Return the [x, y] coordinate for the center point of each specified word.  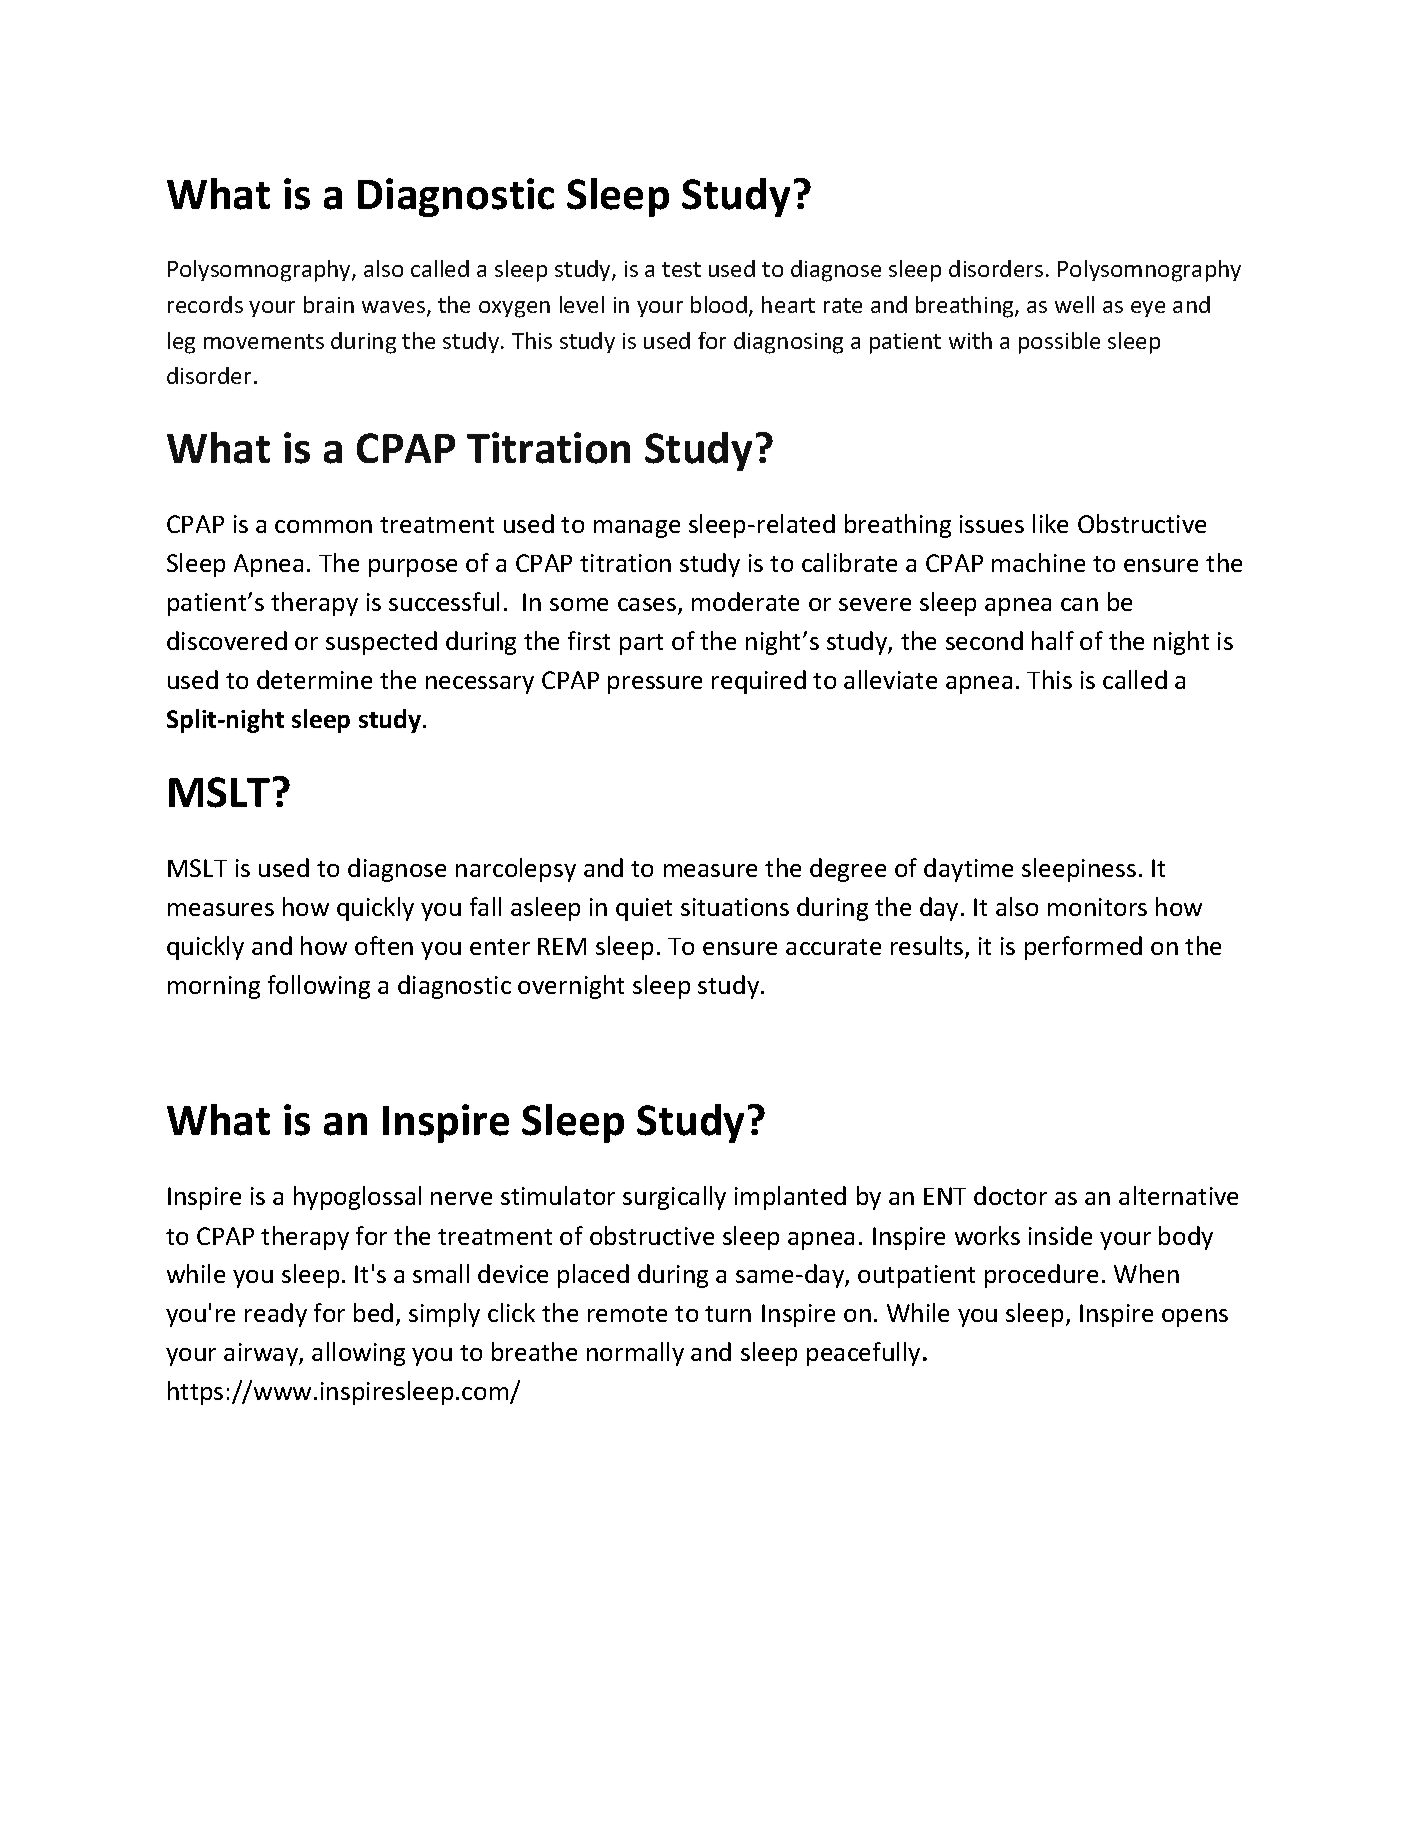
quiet [644, 909]
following [319, 987]
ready [276, 1315]
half [1053, 640]
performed [1083, 948]
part [641, 644]
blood [719, 304]
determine [314, 679]
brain [329, 304]
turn [728, 1314]
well [1074, 304]
